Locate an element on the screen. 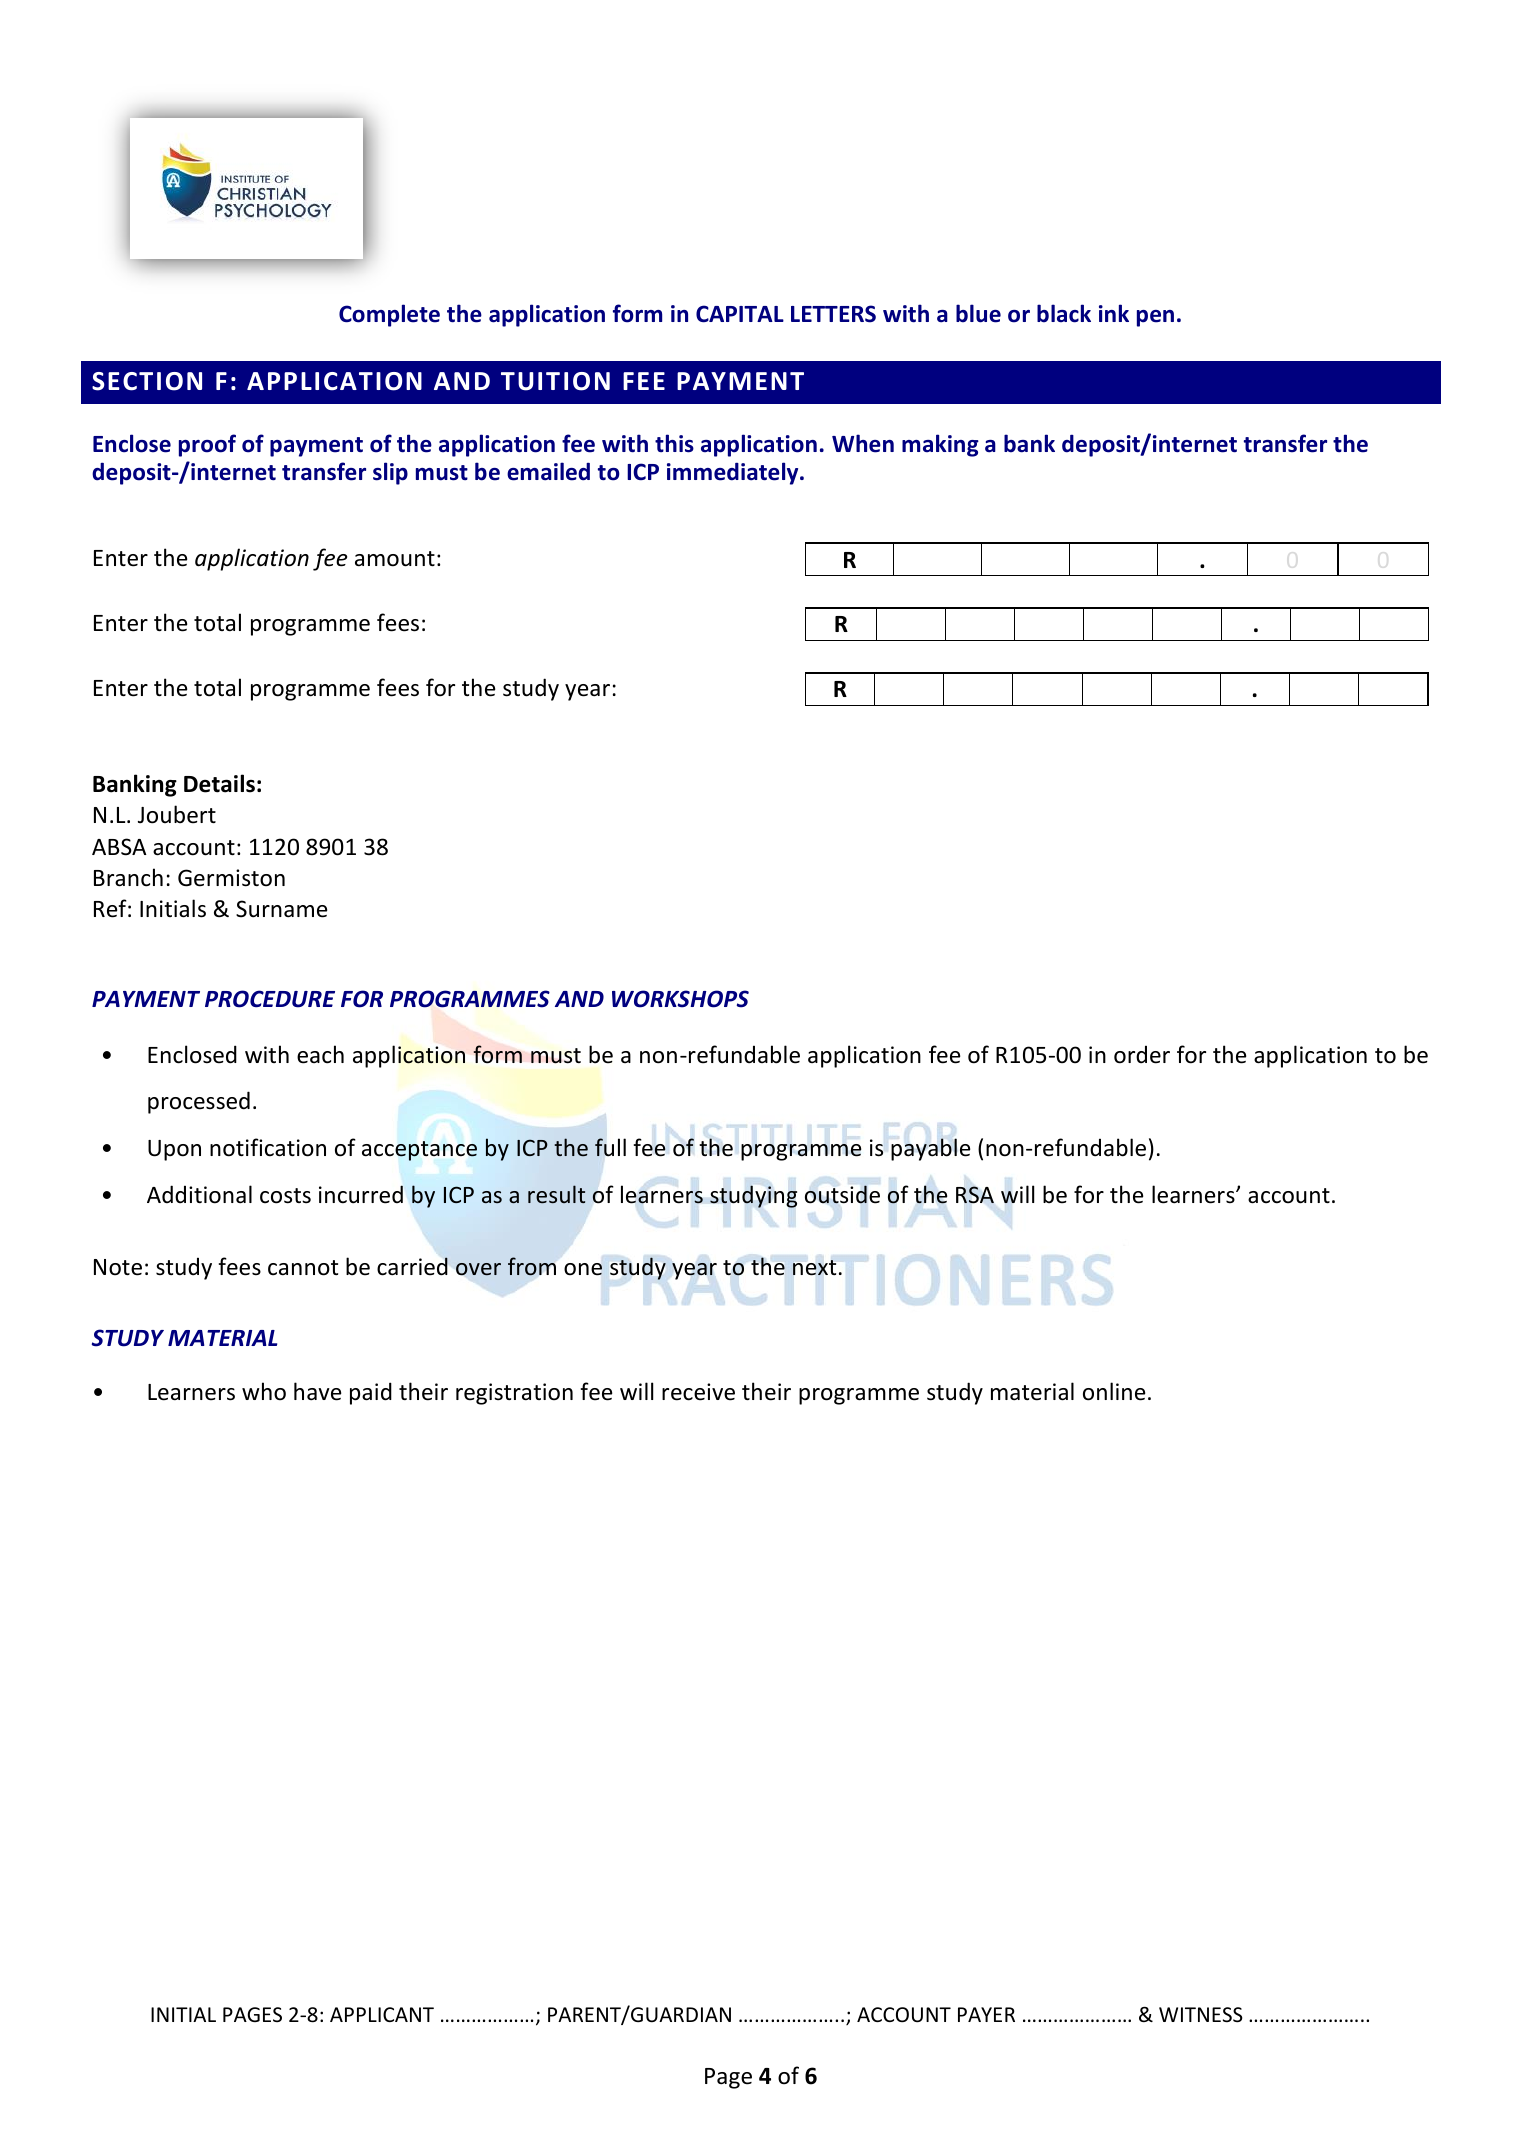 This screenshot has height=2151, width=1521. who is located at coordinates (264, 1391).
